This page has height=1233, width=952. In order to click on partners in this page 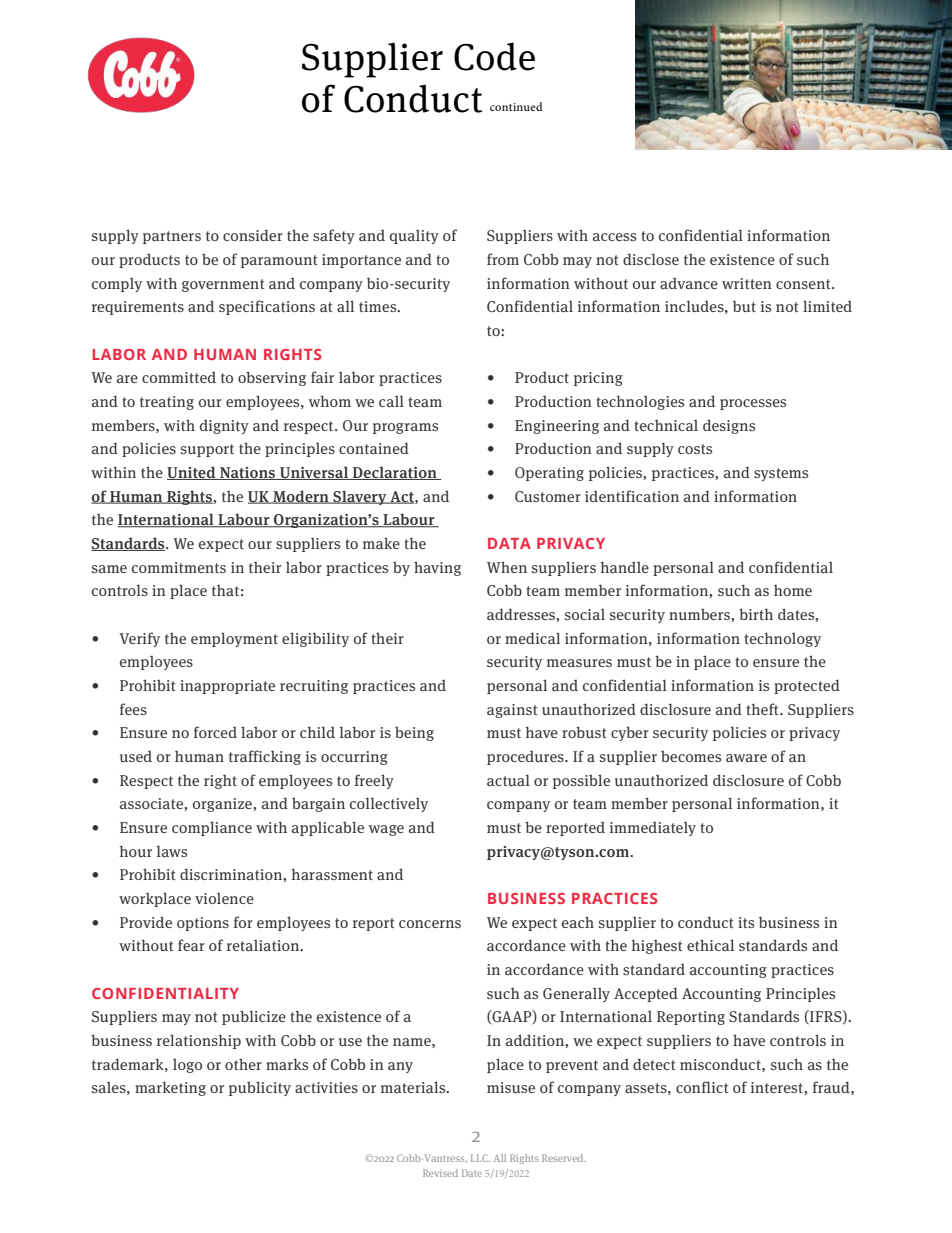, I will do `click(172, 237)`.
